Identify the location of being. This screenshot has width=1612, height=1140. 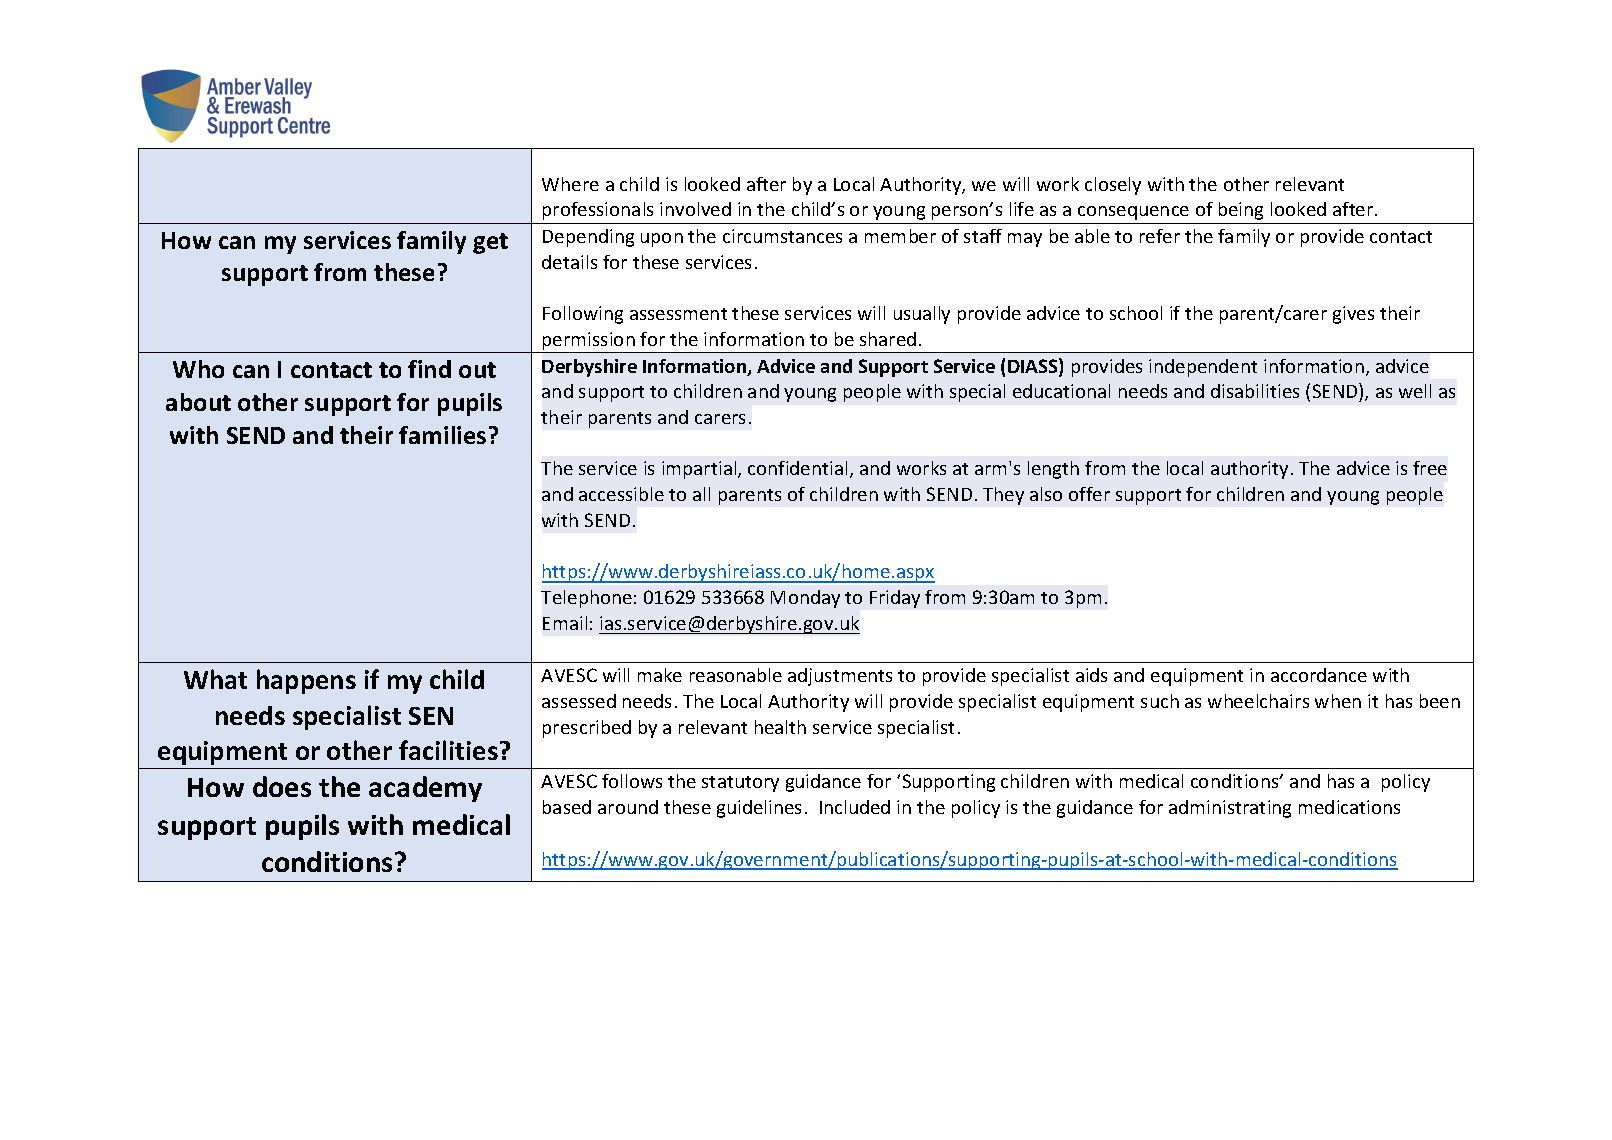
(1241, 211).
